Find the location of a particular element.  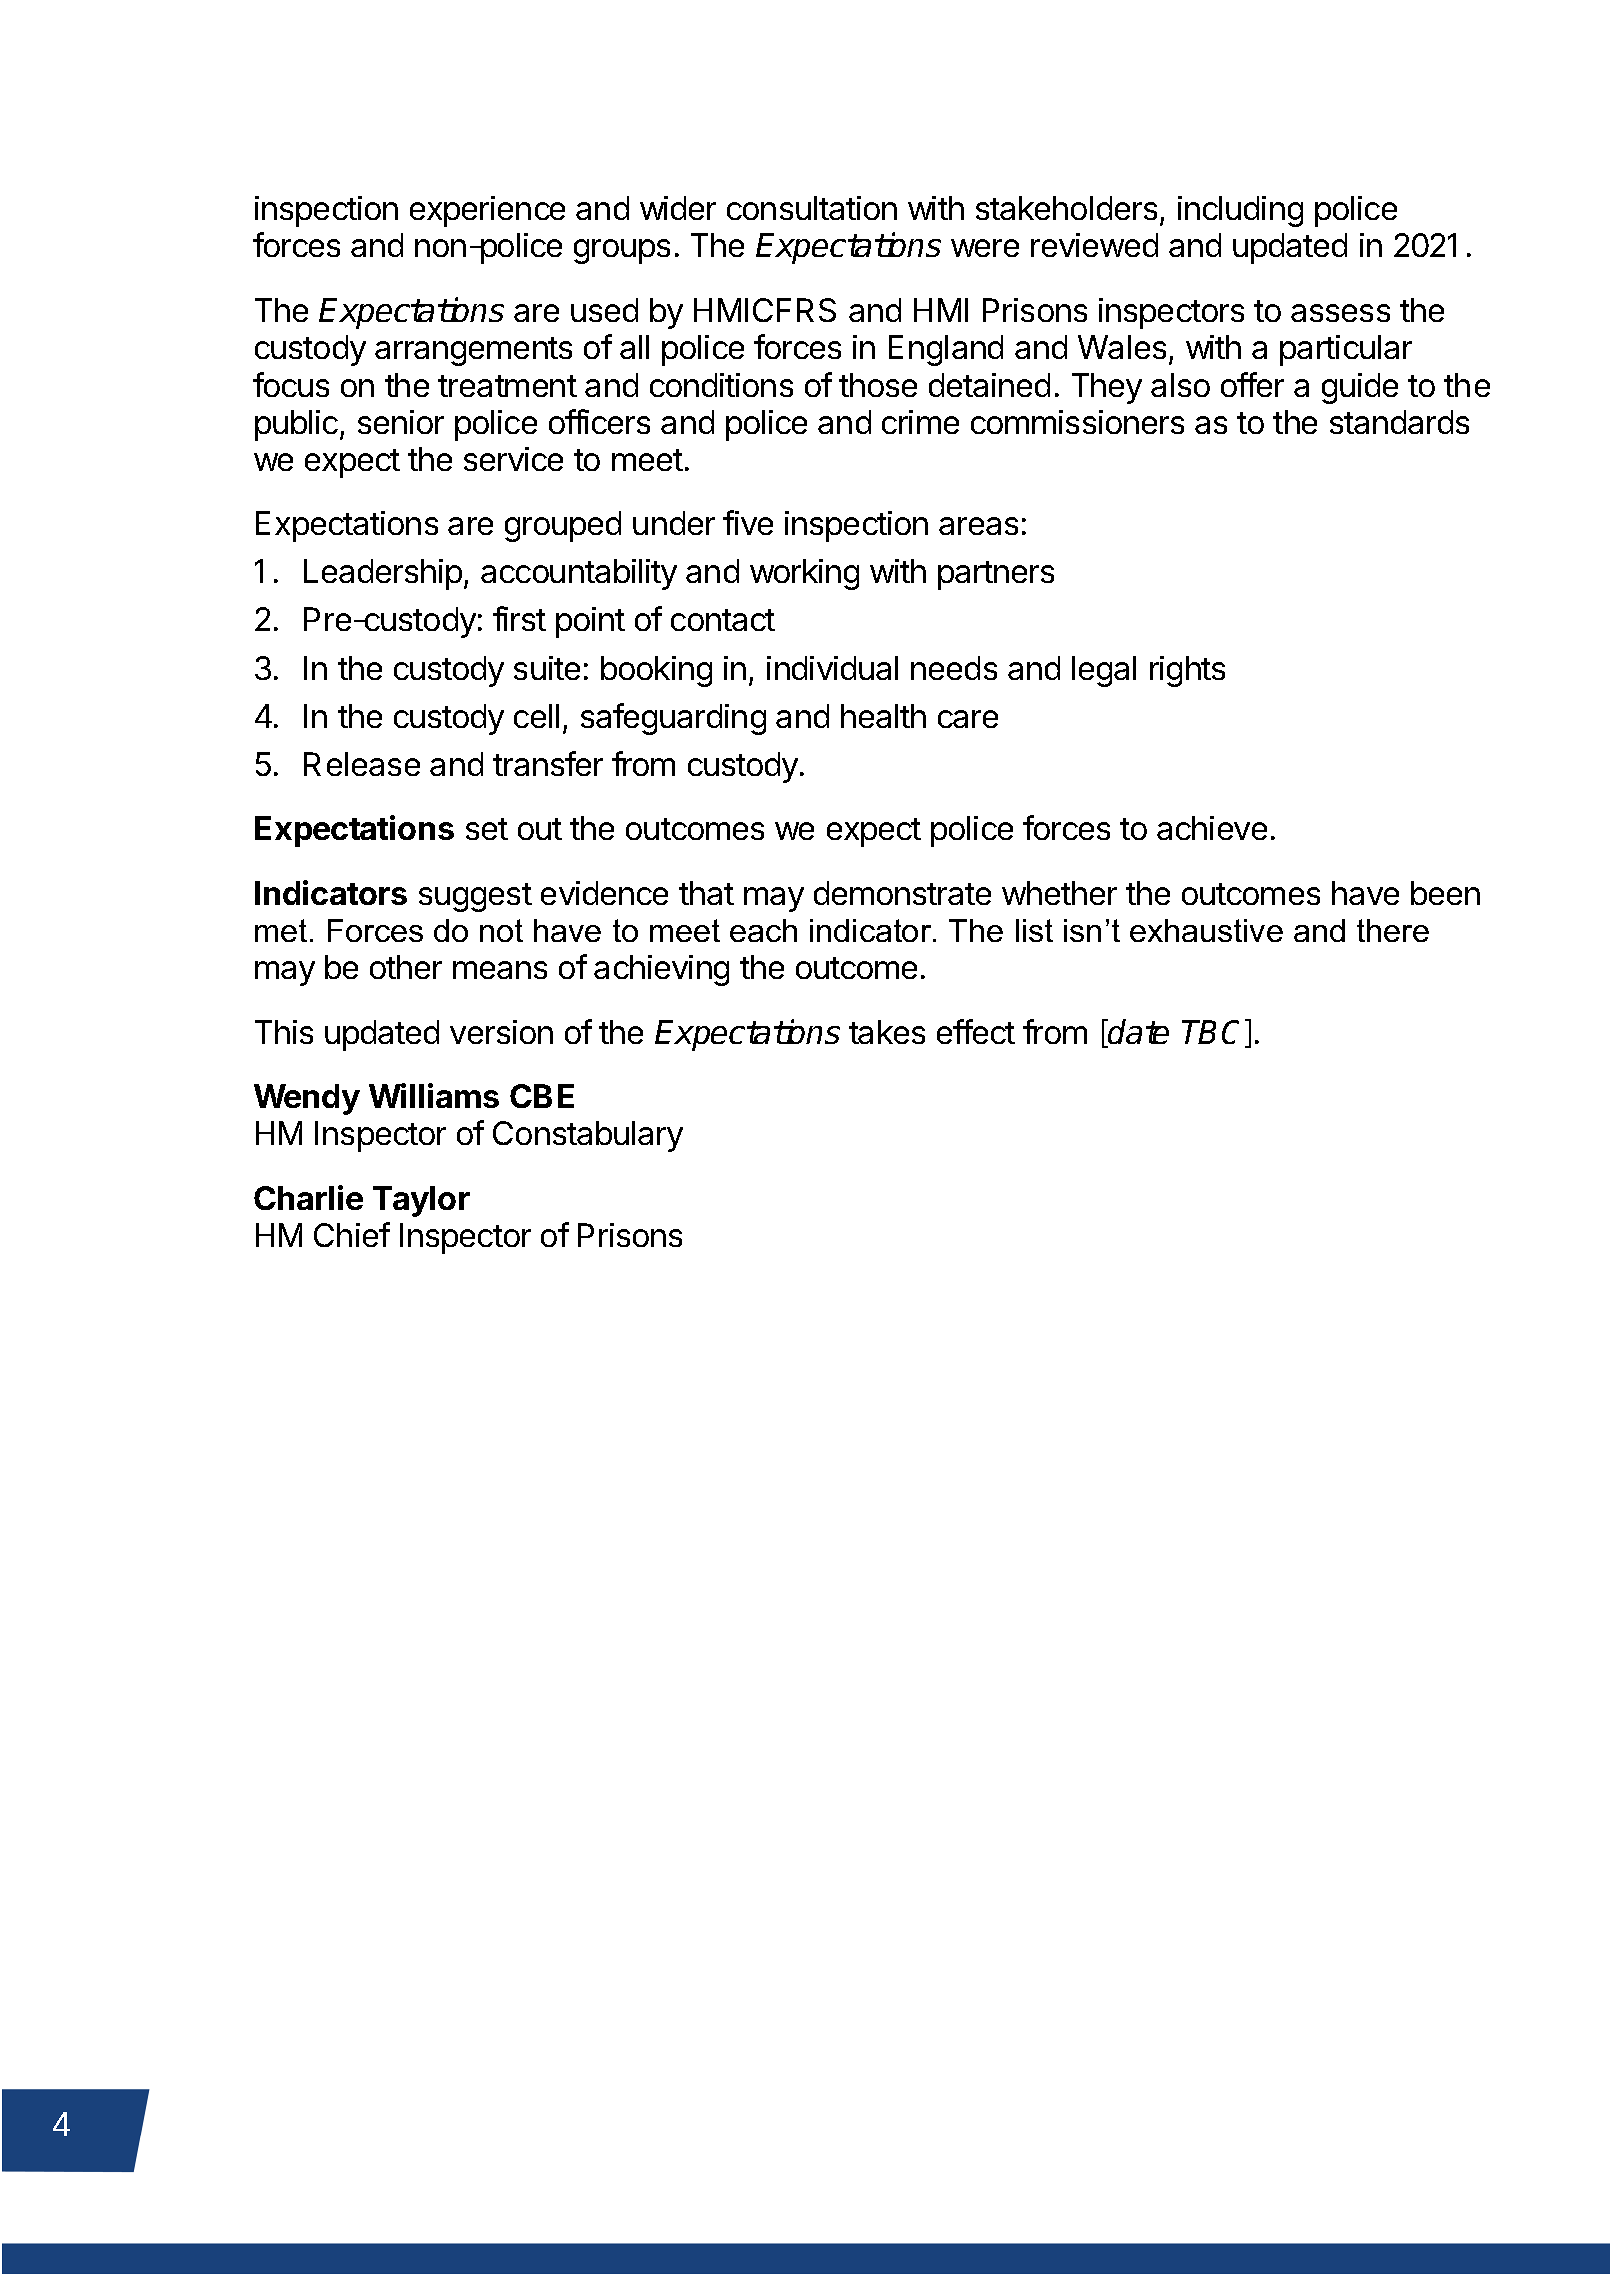

cell is located at coordinates (536, 716).
